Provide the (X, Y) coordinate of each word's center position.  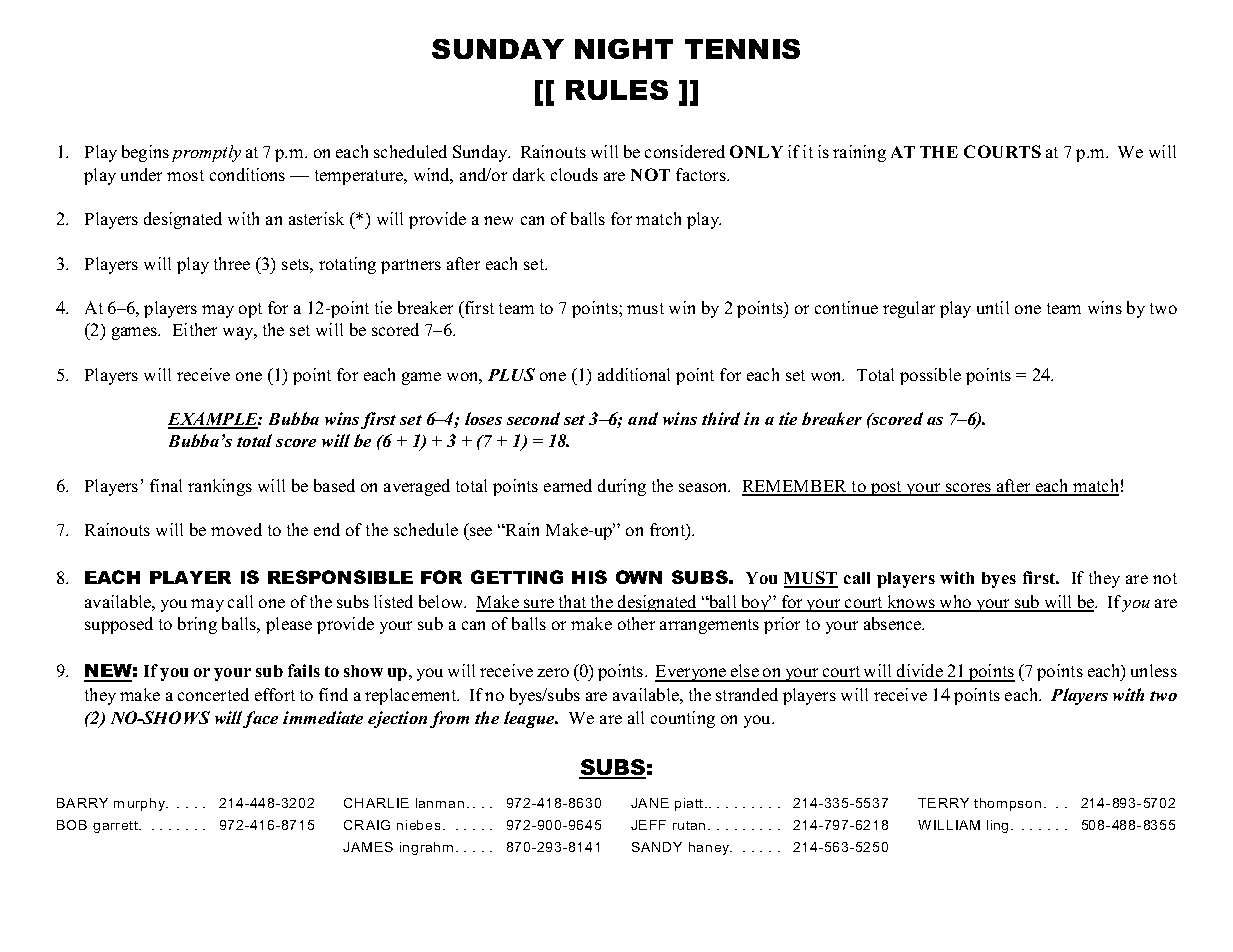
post (886, 488)
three (232, 263)
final (166, 485)
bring (197, 625)
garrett (116, 827)
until (993, 307)
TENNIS (742, 49)
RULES (617, 90)
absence (894, 623)
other (636, 623)
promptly (206, 153)
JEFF (648, 825)
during (622, 487)
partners (411, 266)
